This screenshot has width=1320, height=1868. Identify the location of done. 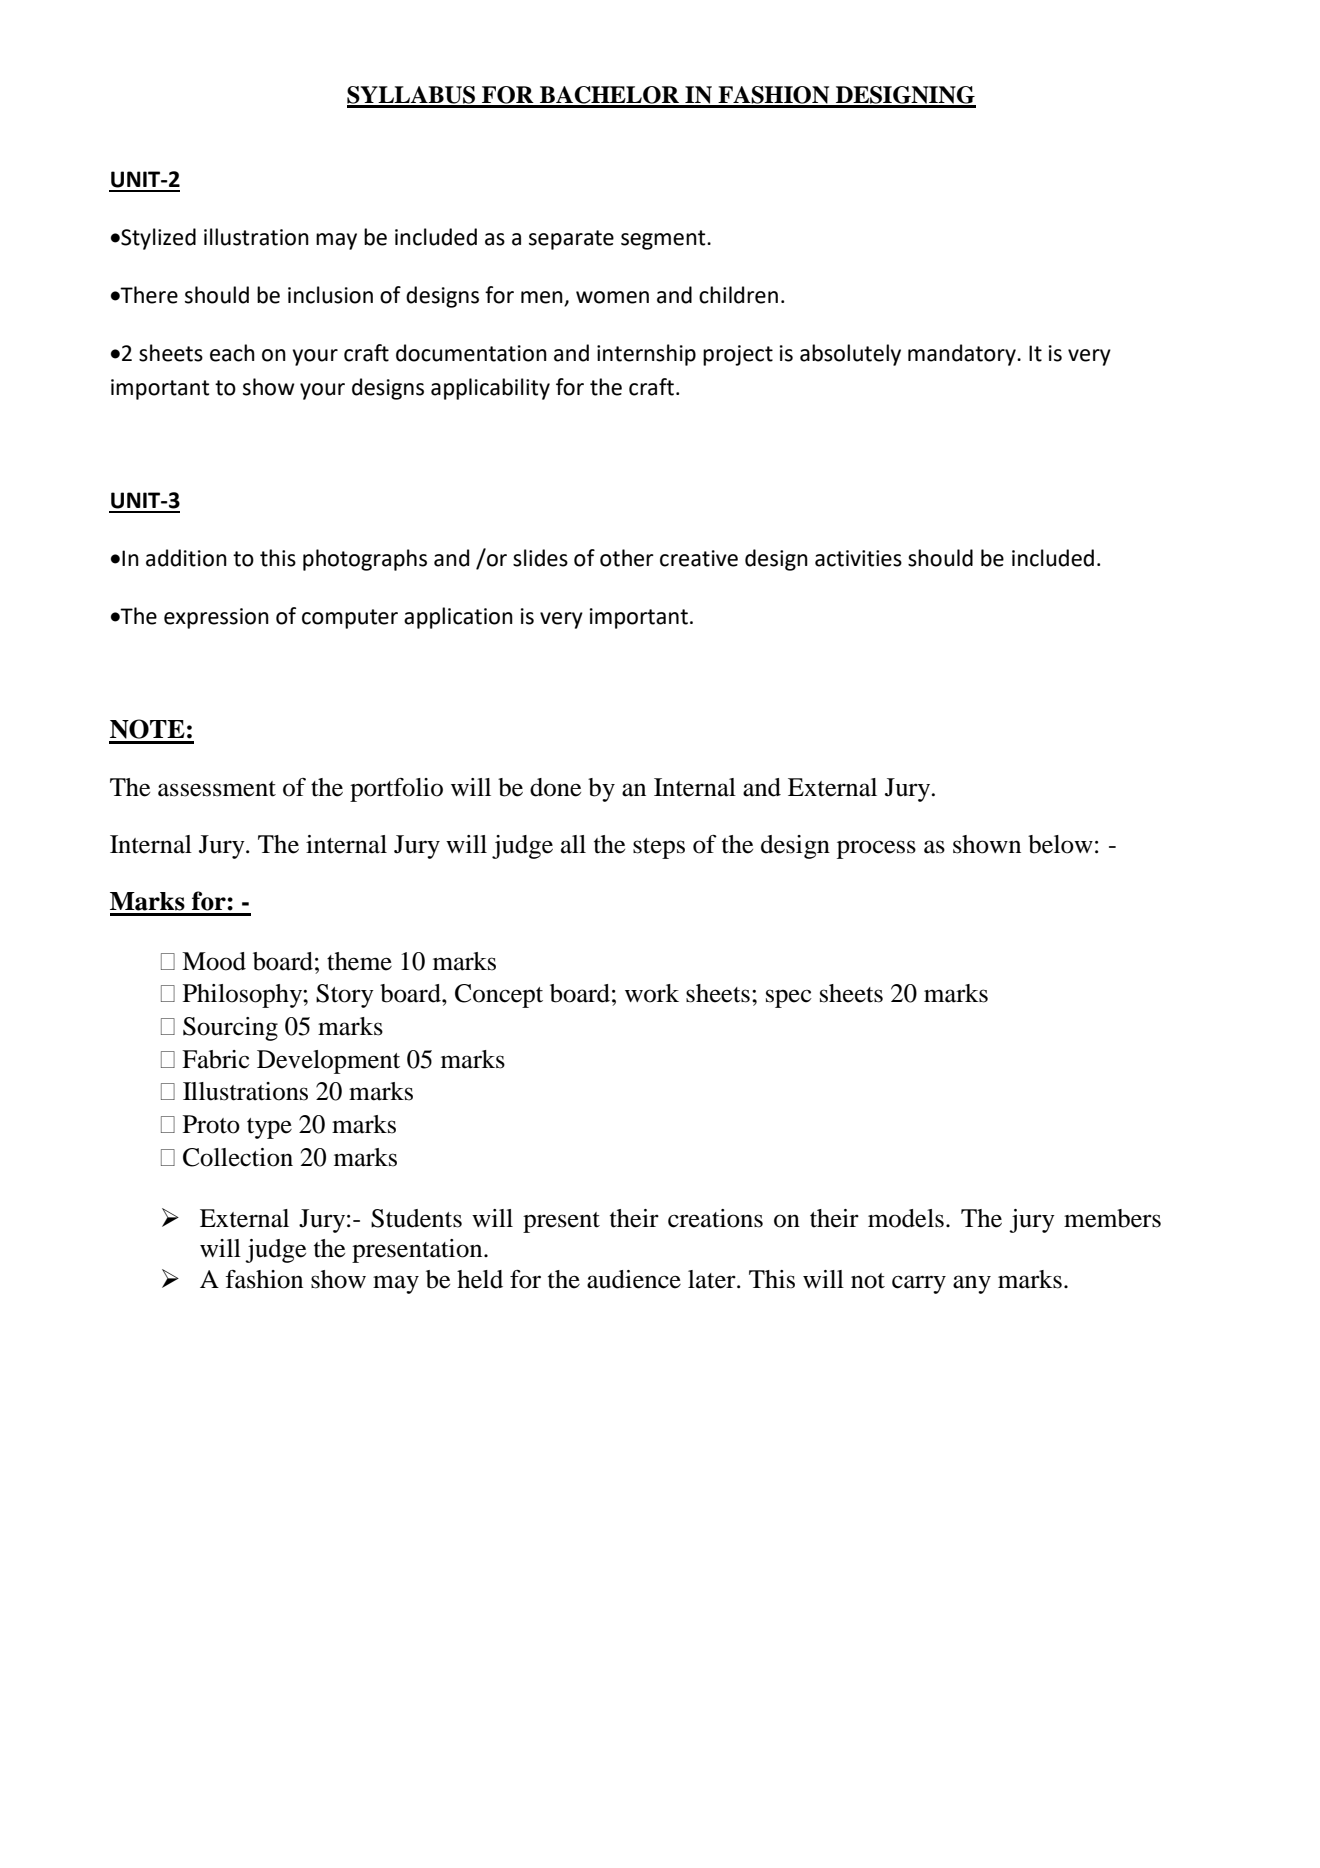
(555, 787).
